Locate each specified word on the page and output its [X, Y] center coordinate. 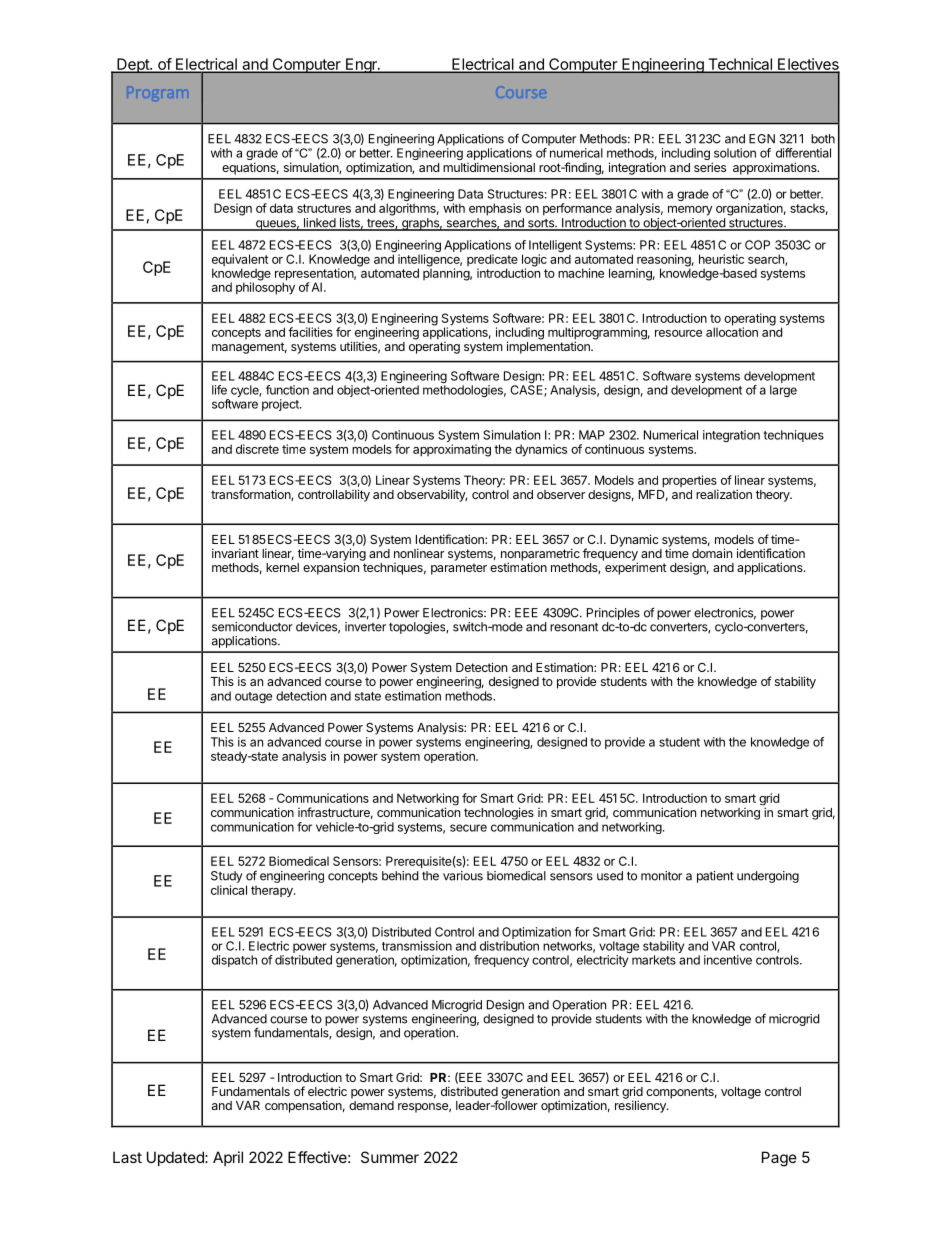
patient [715, 877]
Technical [740, 65]
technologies [499, 813]
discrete [257, 449]
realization [724, 494]
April [228, 1158]
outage [253, 697]
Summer [390, 1157]
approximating [452, 450]
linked [319, 224]
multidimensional [489, 167]
